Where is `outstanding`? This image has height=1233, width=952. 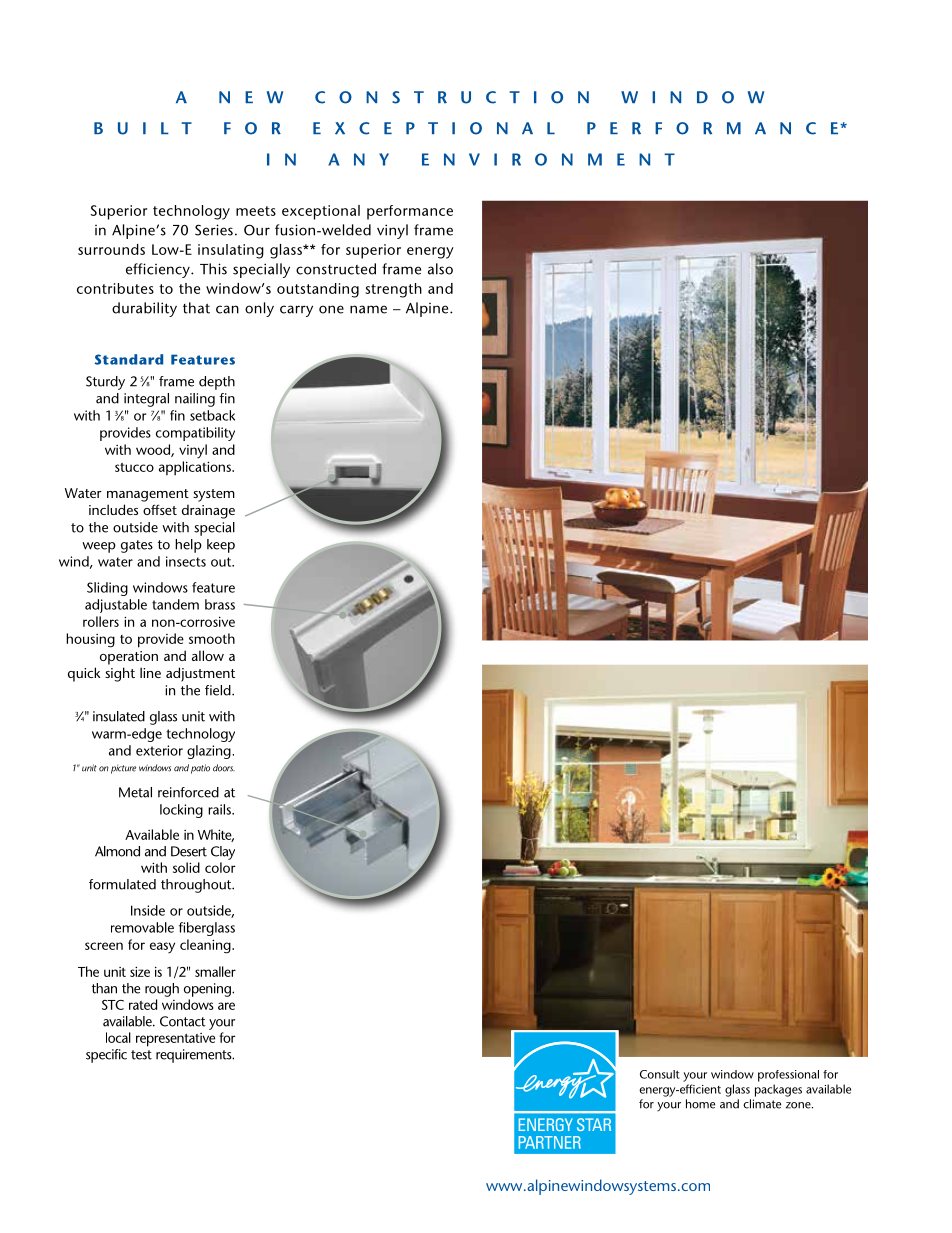 outstanding is located at coordinates (318, 290).
